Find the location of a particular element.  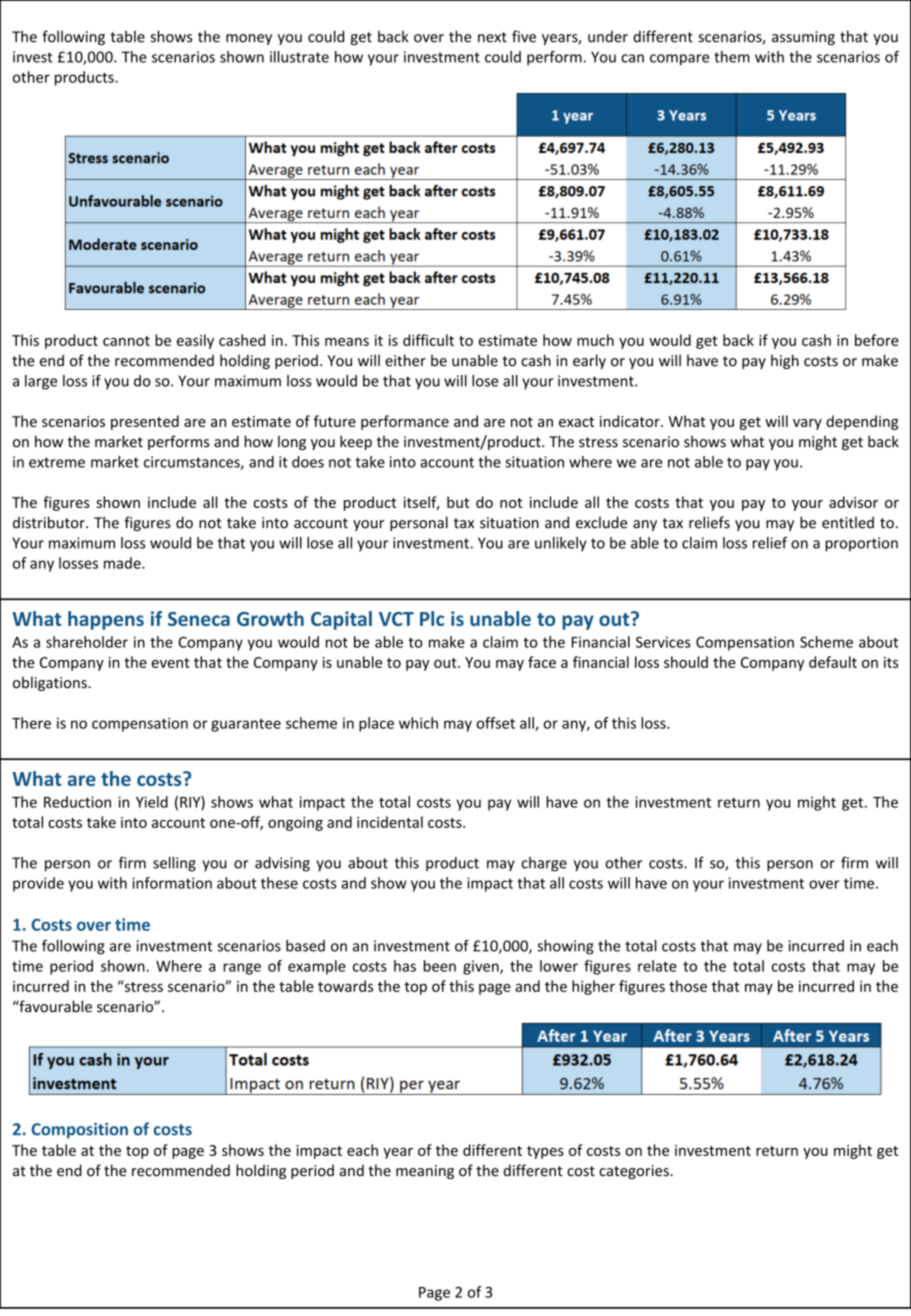

Yield is located at coordinates (152, 802).
